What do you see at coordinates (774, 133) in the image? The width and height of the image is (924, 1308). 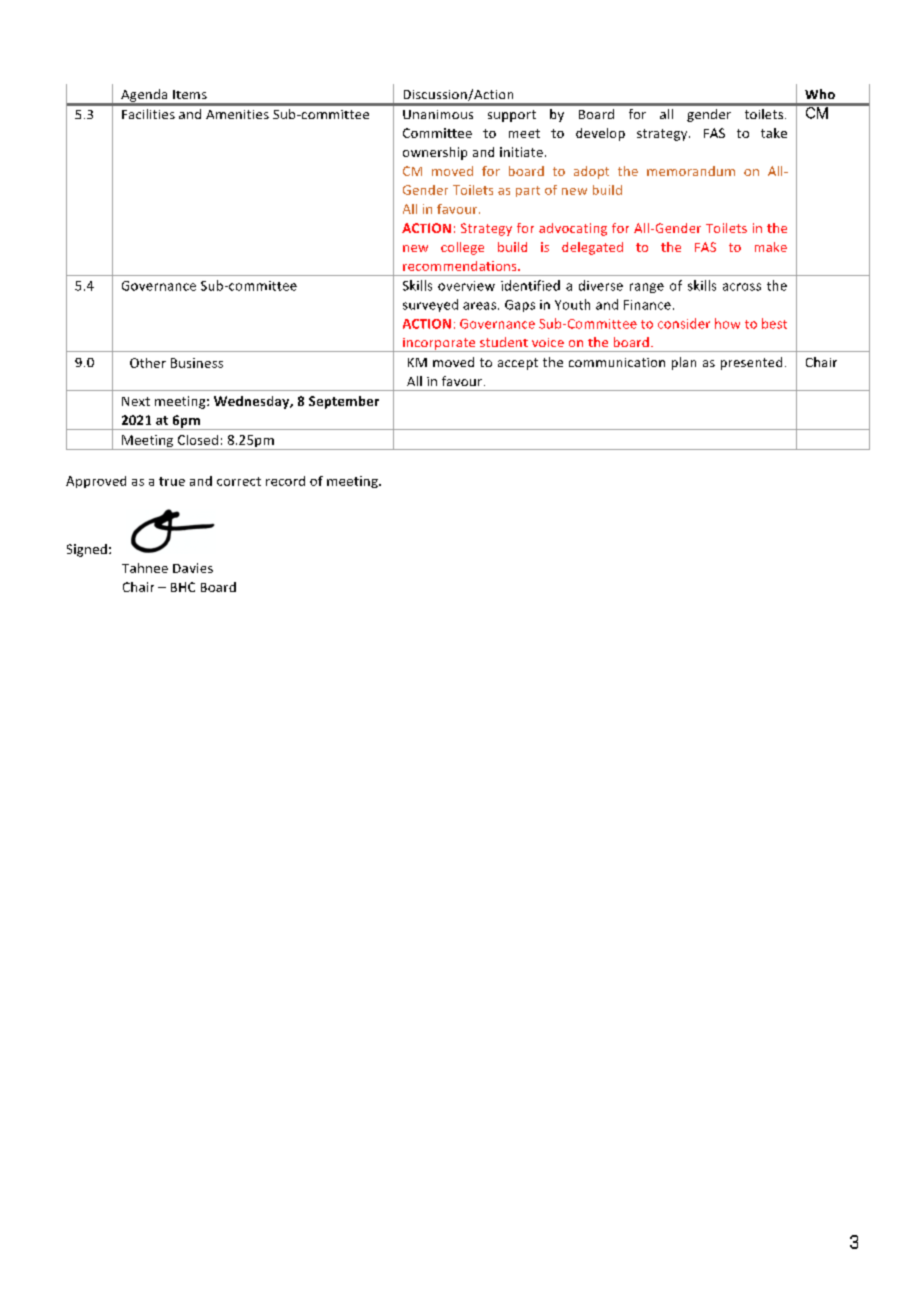 I see `take` at bounding box center [774, 133].
